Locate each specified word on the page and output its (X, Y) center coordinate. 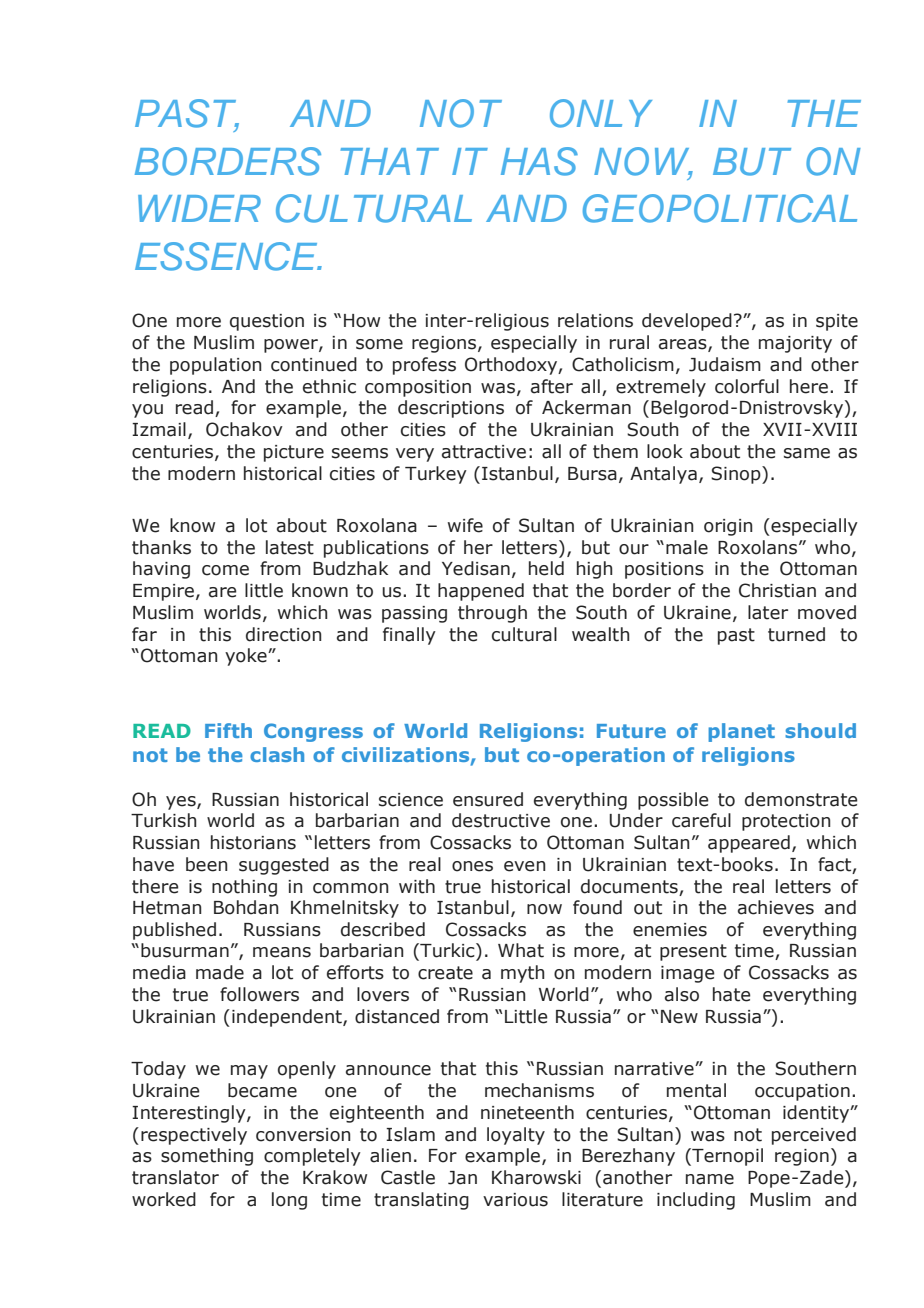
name (710, 1179)
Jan (462, 1178)
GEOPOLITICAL (720, 208)
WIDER (199, 208)
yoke (247, 657)
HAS (539, 161)
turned (796, 634)
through (492, 614)
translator (175, 1177)
